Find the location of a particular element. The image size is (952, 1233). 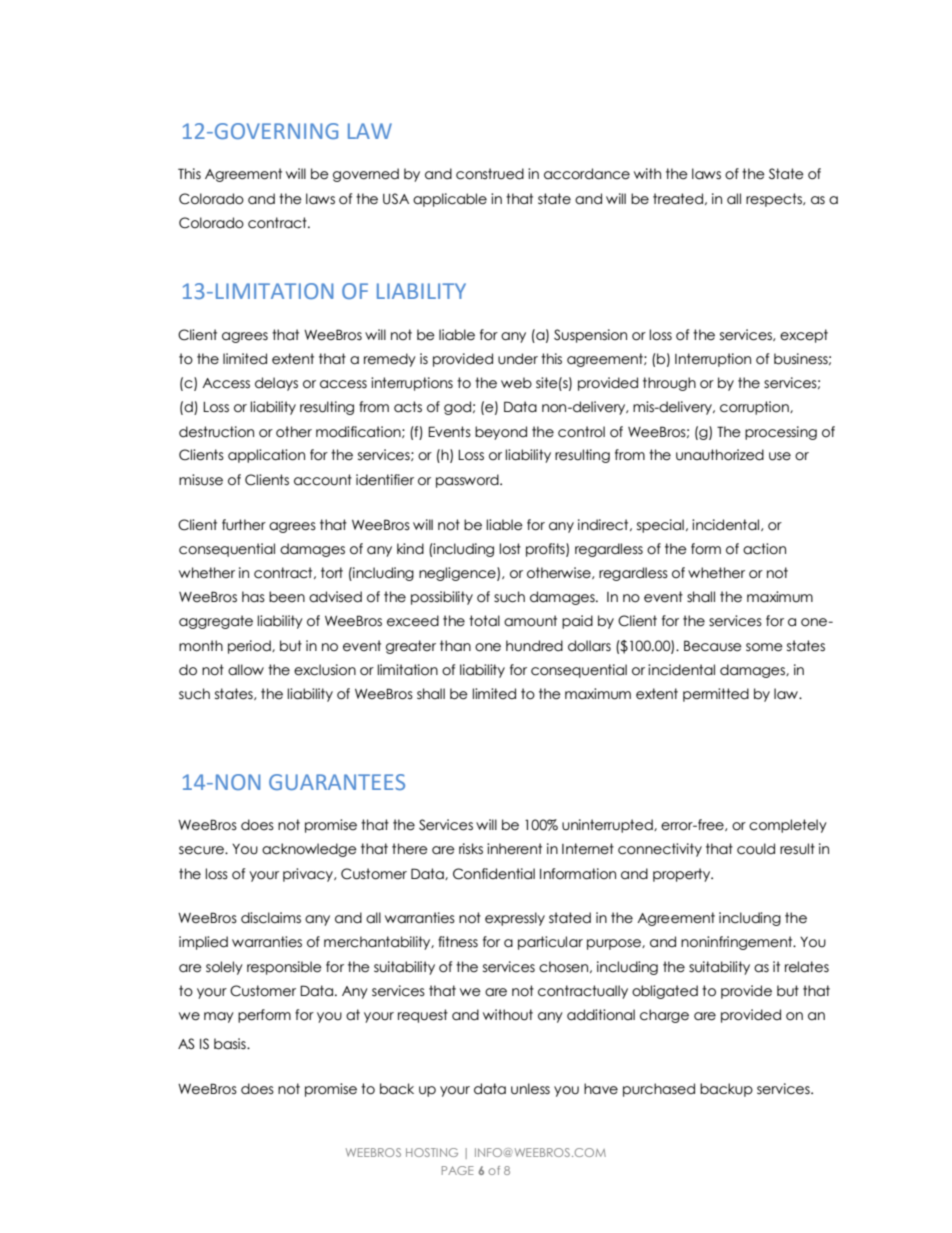

basis is located at coordinates (231, 1044).
